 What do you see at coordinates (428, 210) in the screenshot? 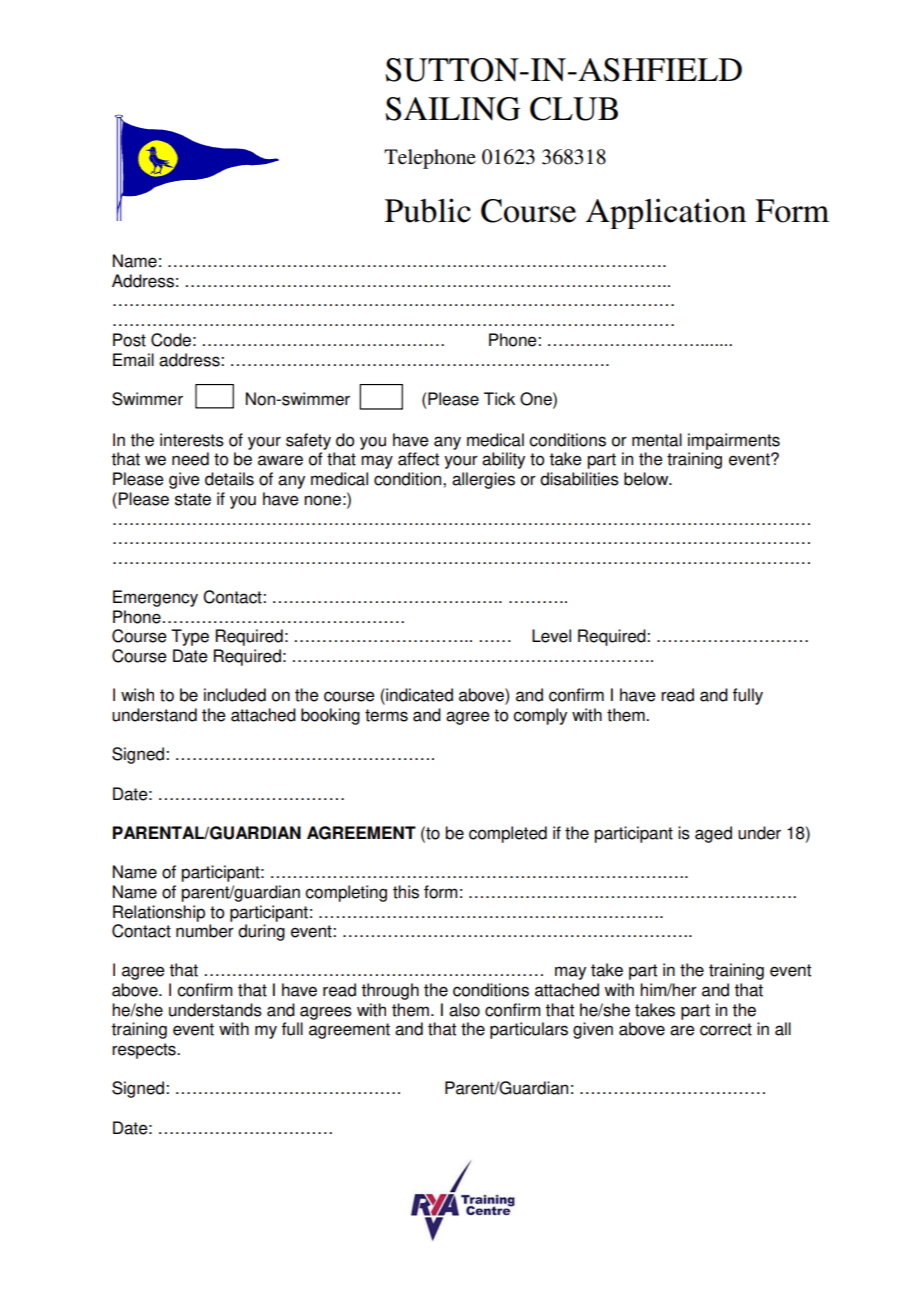
I see `Public` at bounding box center [428, 210].
